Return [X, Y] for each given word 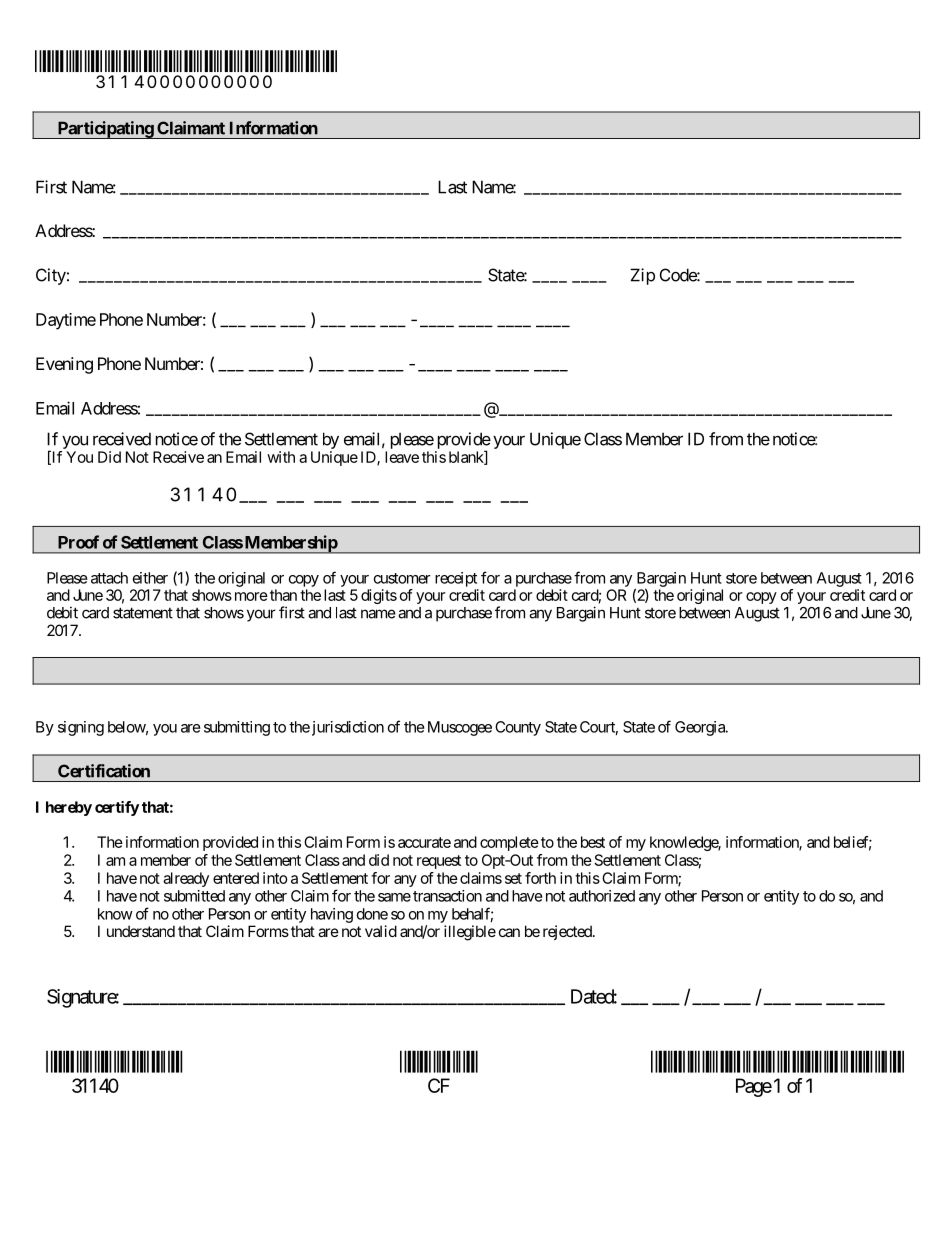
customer [402, 578]
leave [402, 457]
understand [141, 931]
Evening [64, 365]
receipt [456, 579]
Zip [642, 276]
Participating [105, 130]
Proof [78, 542]
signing [81, 728]
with [281, 457]
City [51, 276]
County [518, 728]
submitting [237, 728]
